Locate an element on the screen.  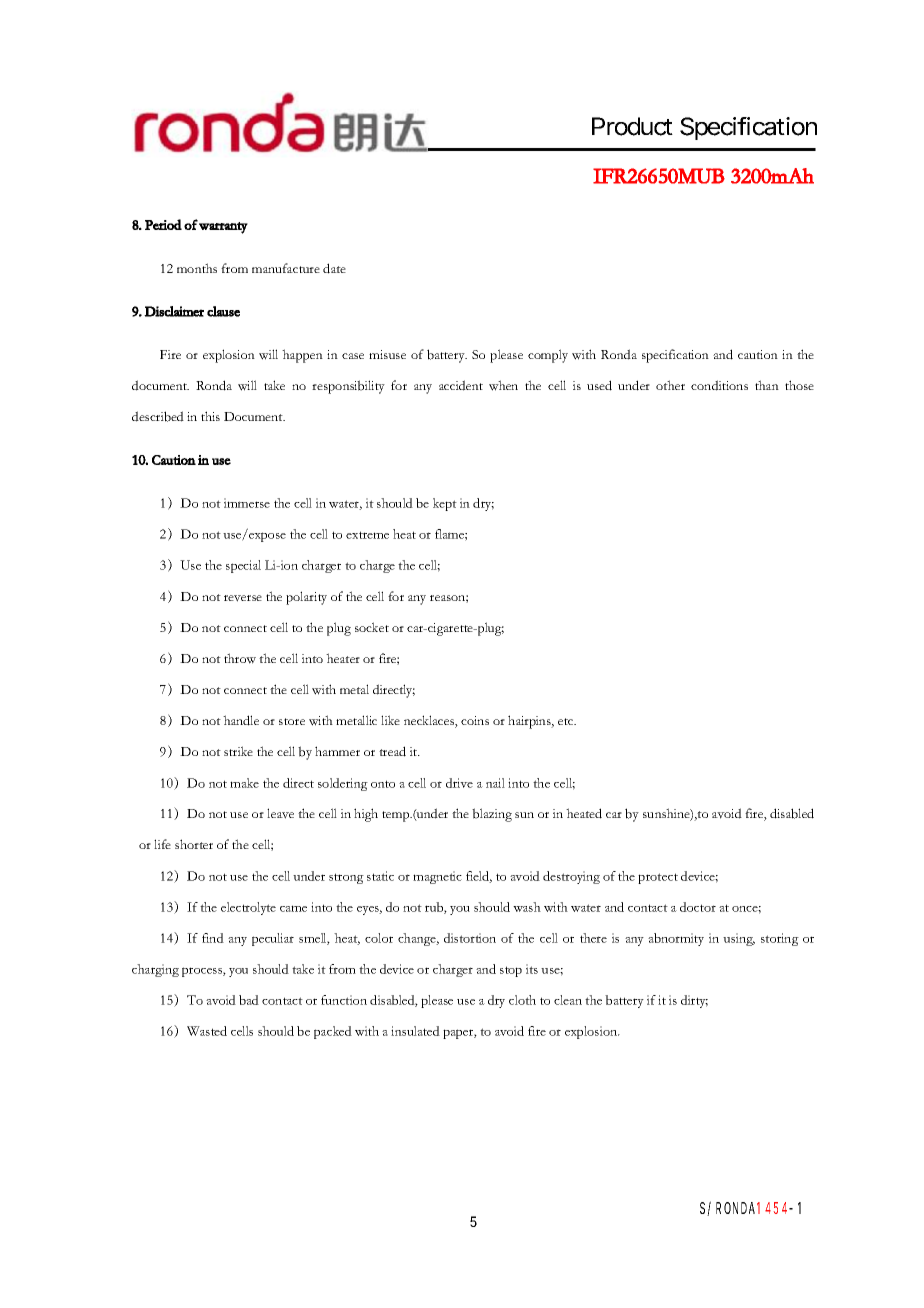
using is located at coordinates (739, 939).
